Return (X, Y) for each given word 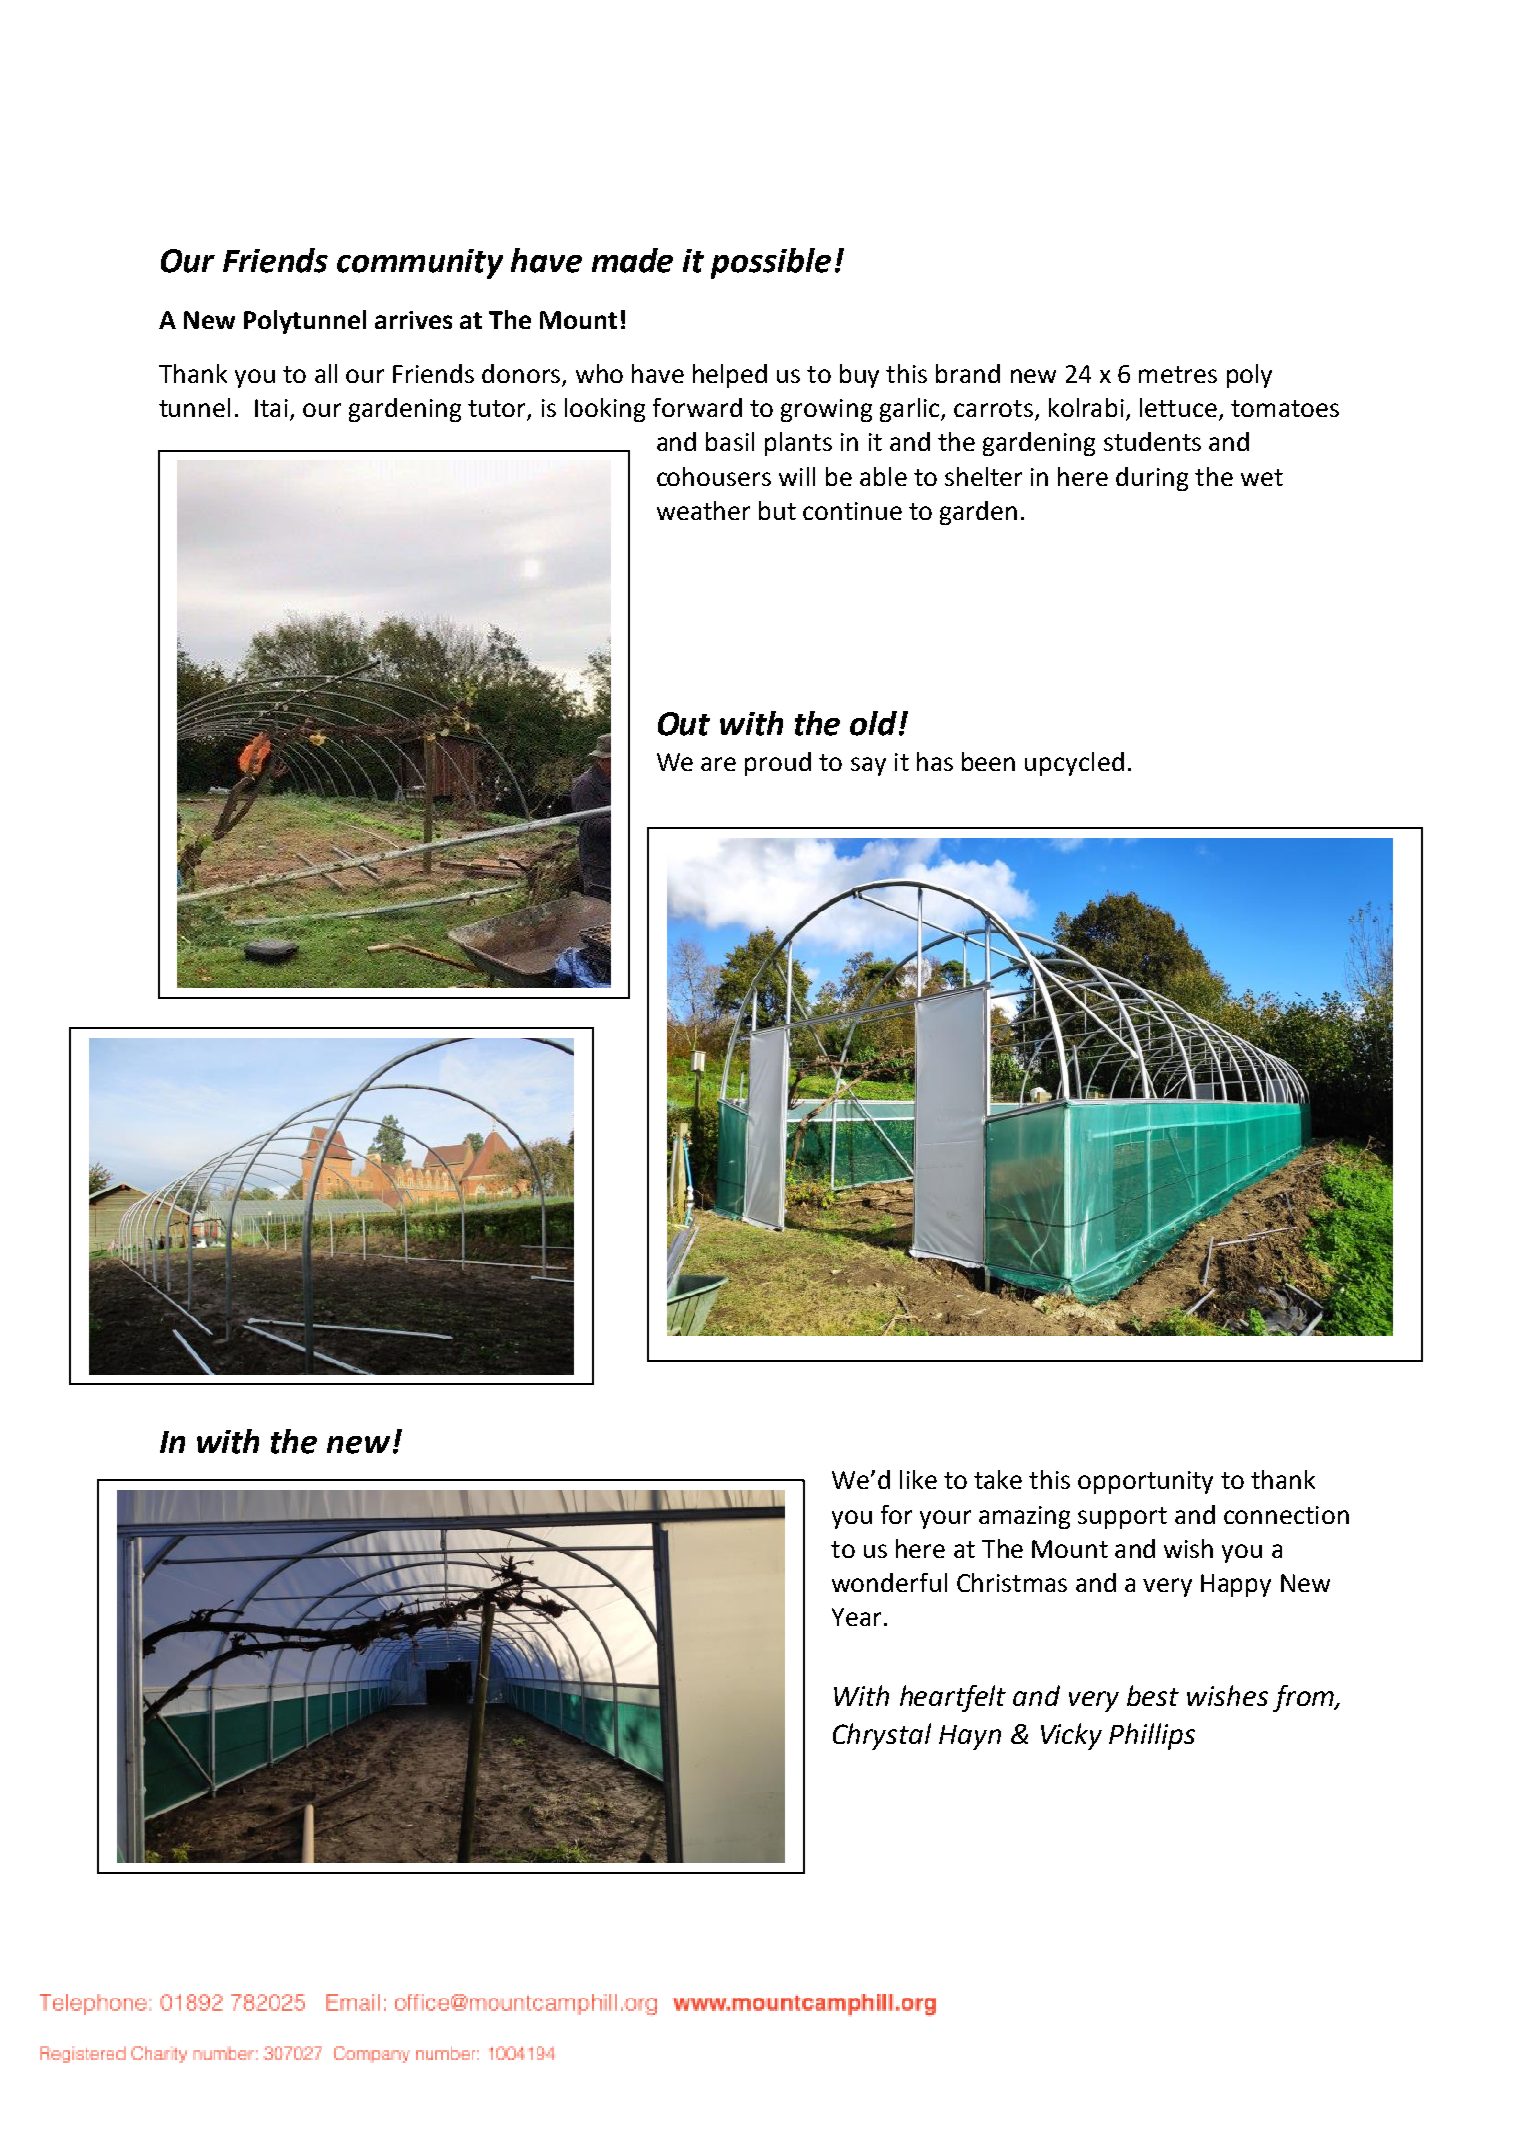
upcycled (1074, 764)
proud (778, 764)
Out (684, 724)
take (998, 1479)
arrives (413, 320)
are (718, 764)
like (918, 1479)
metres (1178, 374)
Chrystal (882, 1736)
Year (856, 1617)
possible (771, 263)
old (875, 723)
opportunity (1145, 1482)
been (988, 761)
